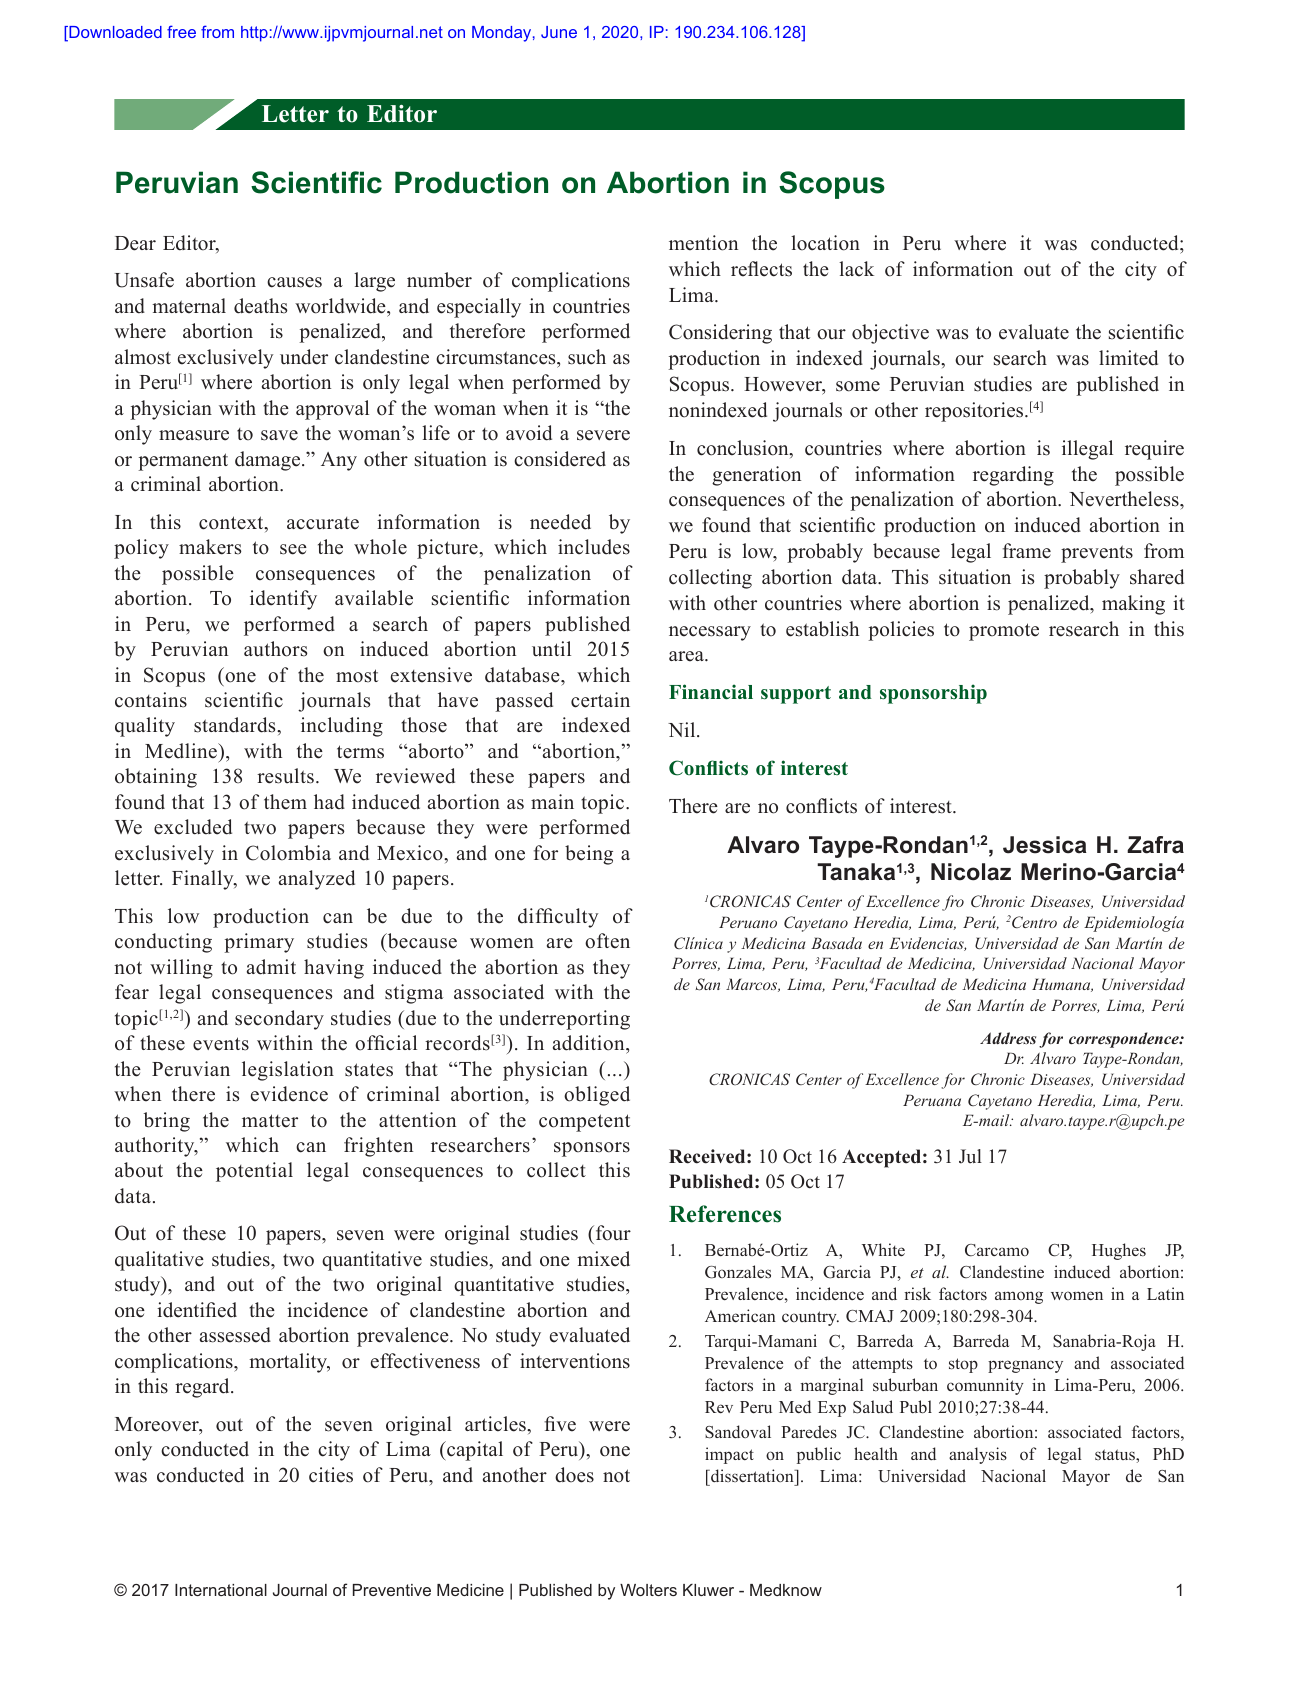 The image size is (1299, 1681). I want to click on location, so click(825, 243).
